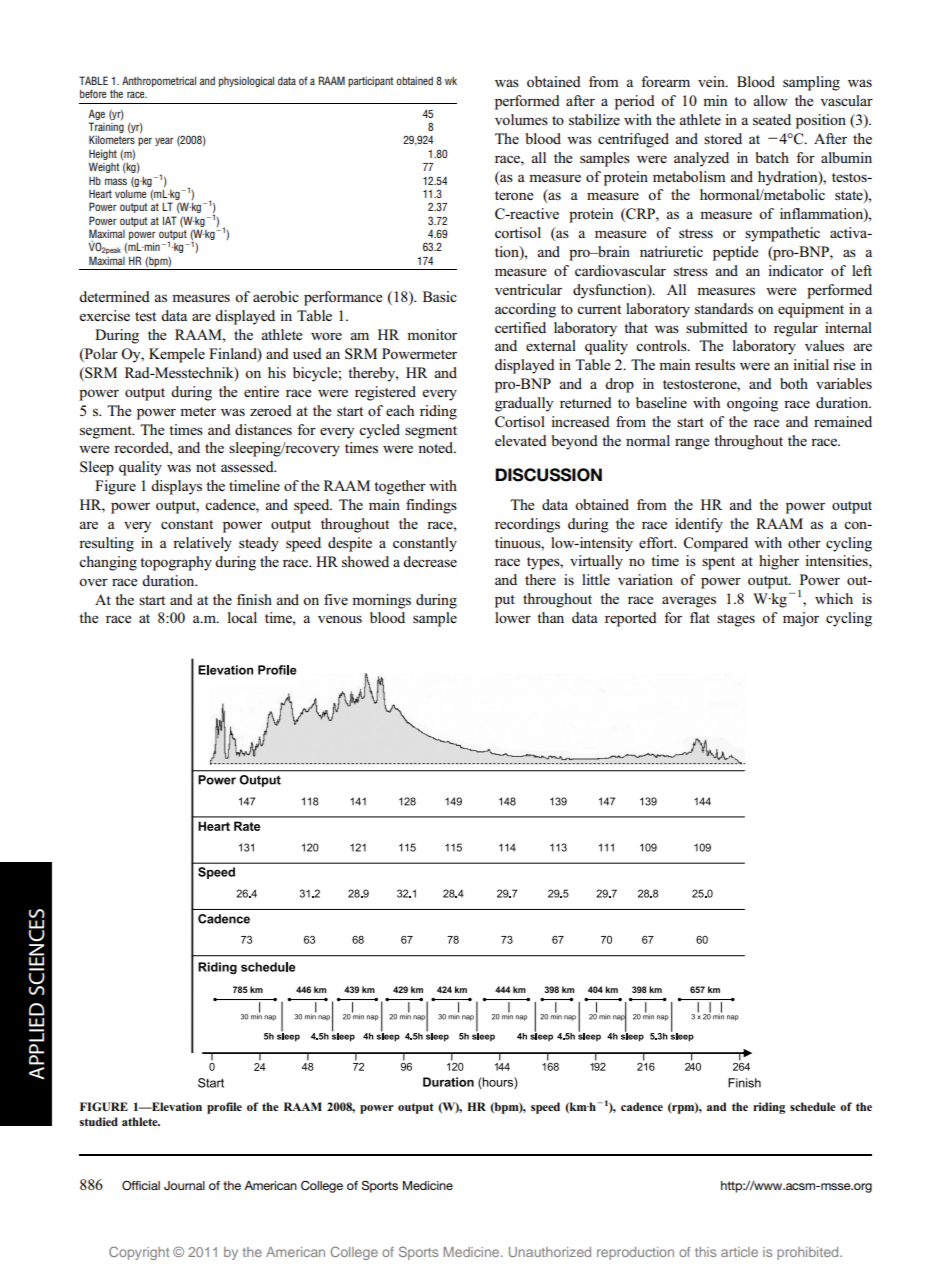 This image has height=1265, width=952. Describe the element at coordinates (224, 1108) in the image. I see `profile` at that location.
